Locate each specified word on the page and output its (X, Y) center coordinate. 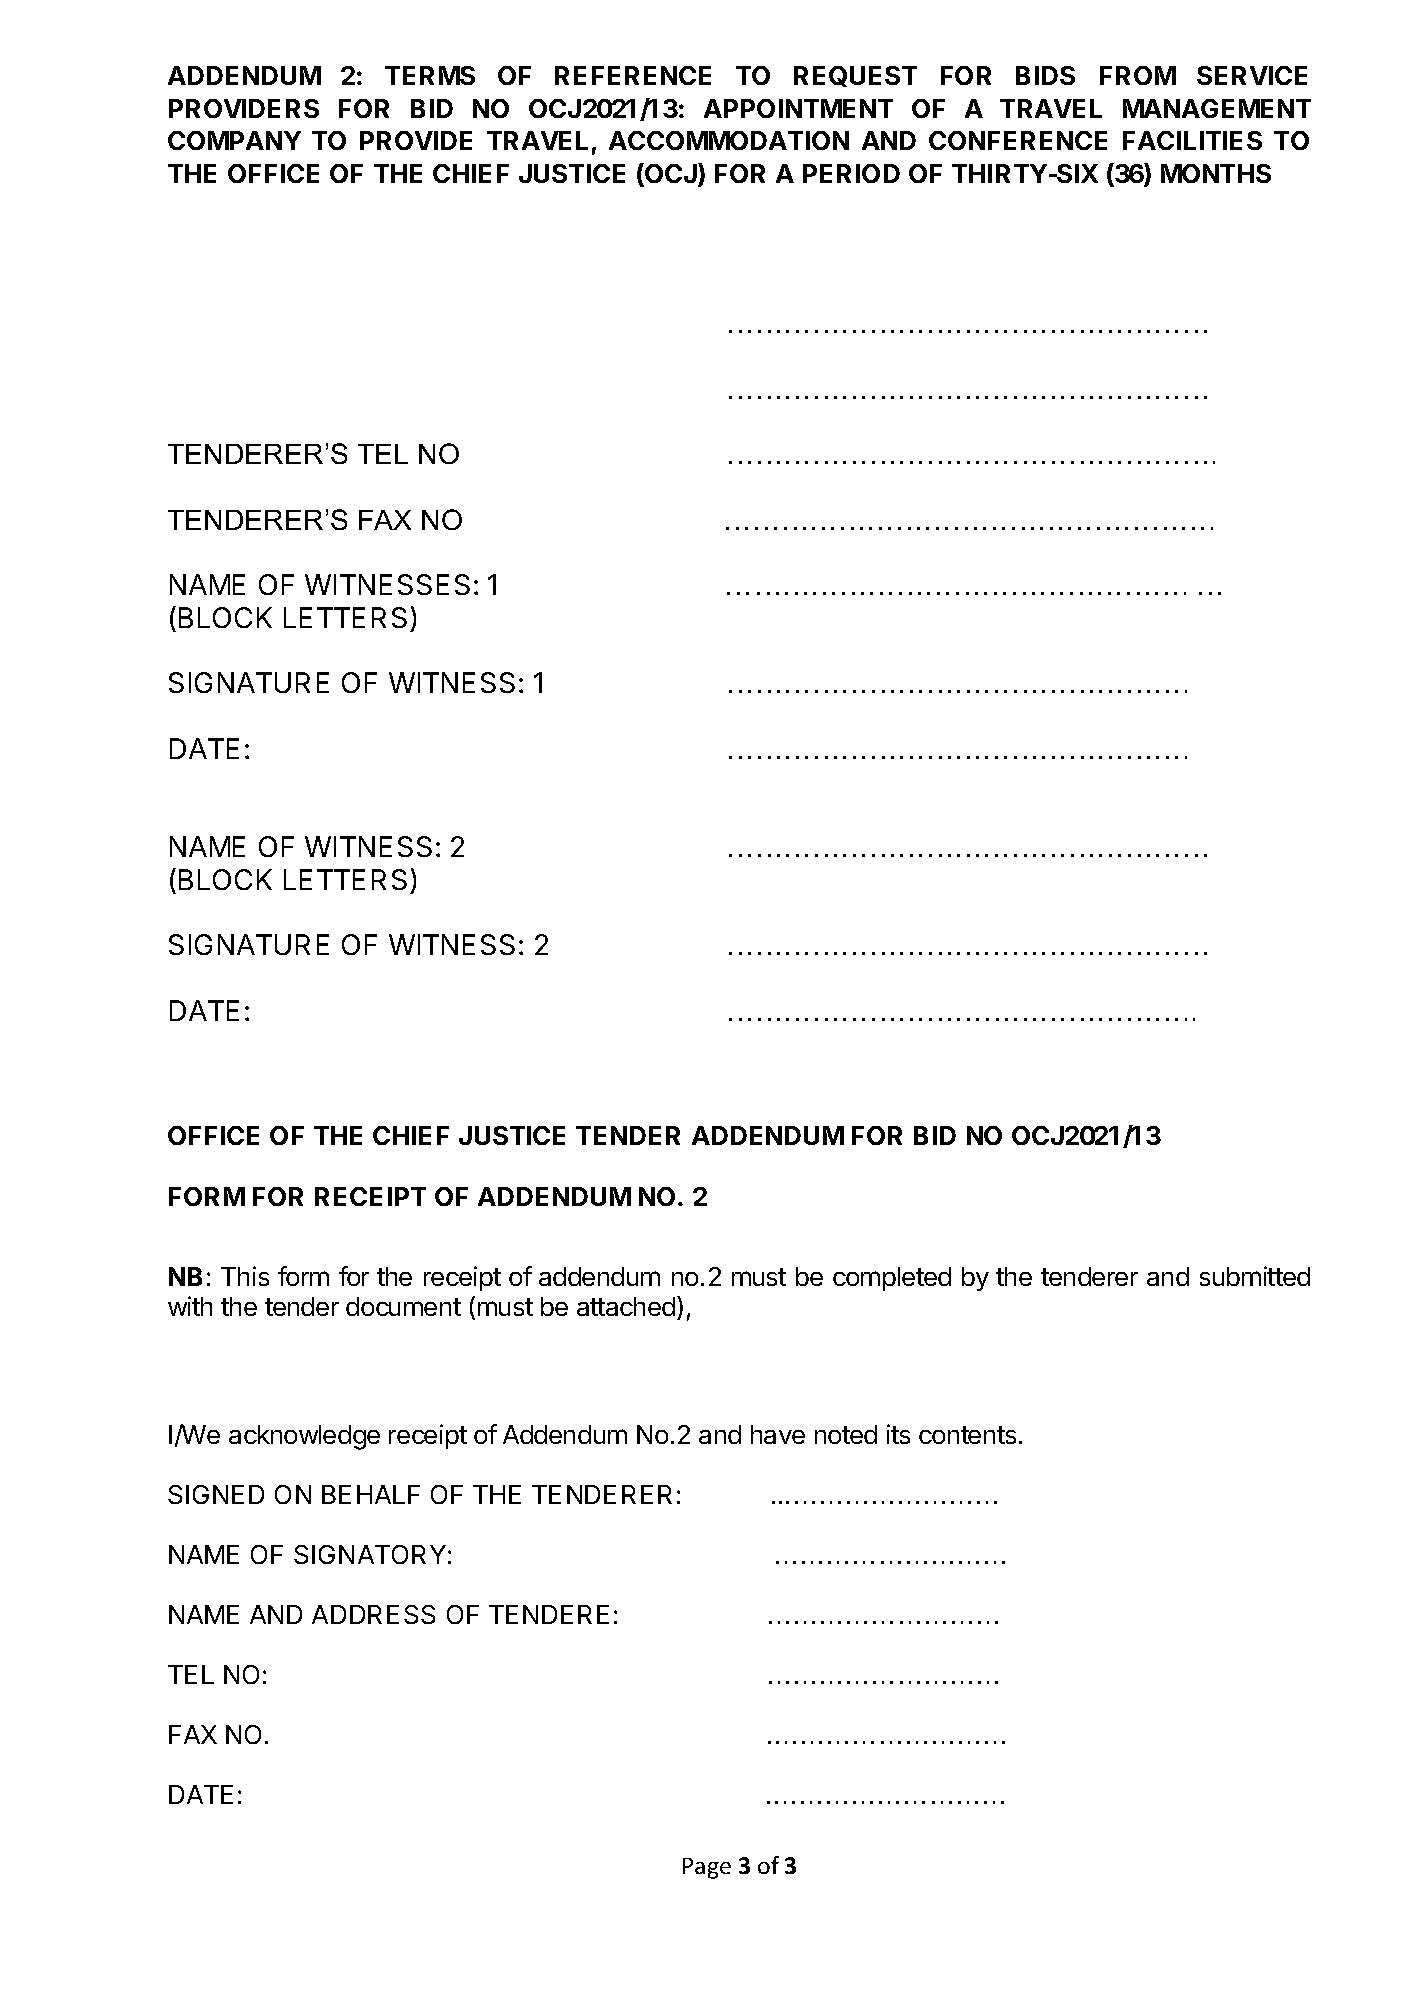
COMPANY (234, 140)
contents (967, 1435)
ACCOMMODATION (729, 140)
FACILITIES (1192, 140)
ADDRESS (373, 1614)
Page (707, 1868)
